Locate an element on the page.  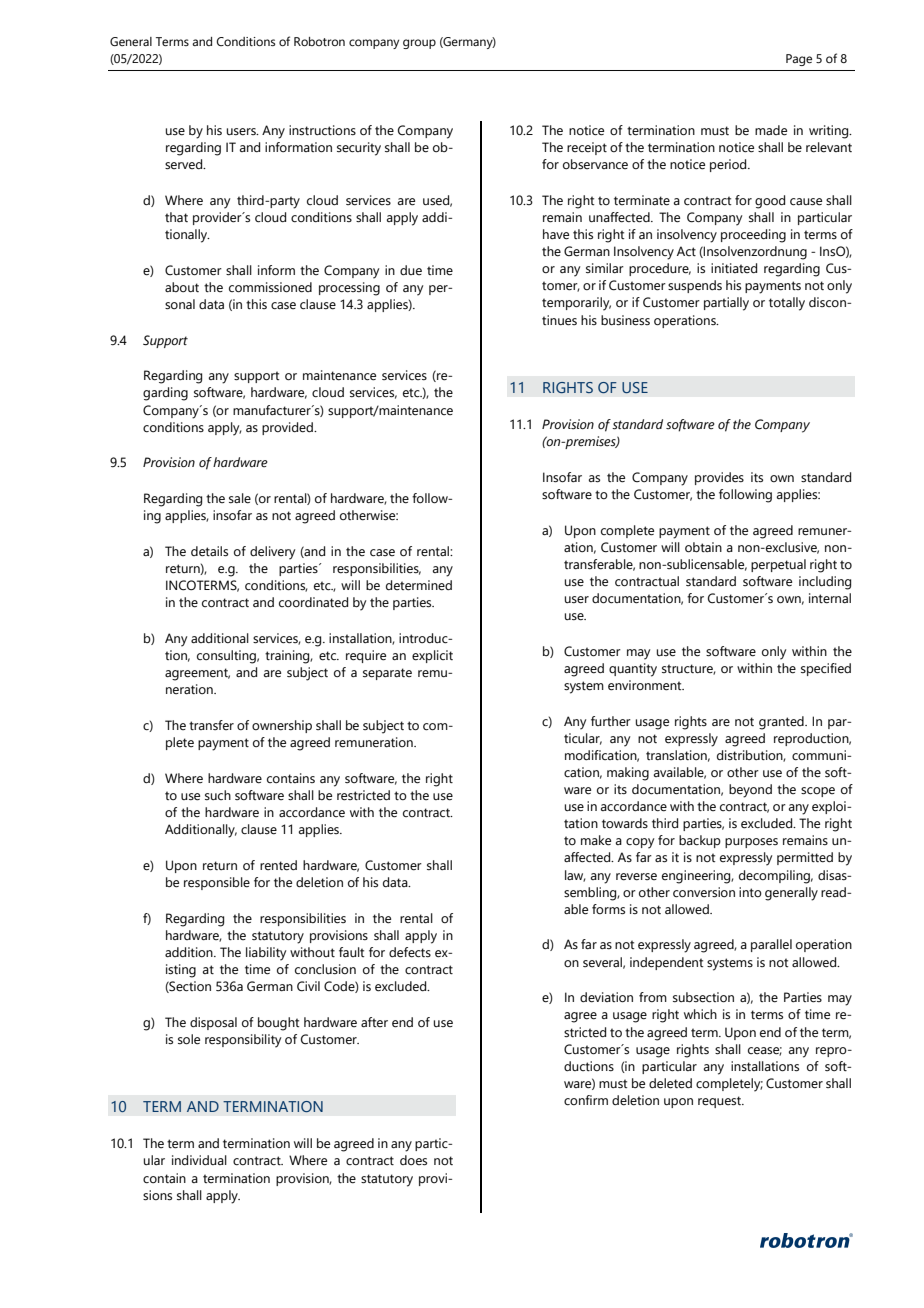
confirm is located at coordinates (586, 1100).
